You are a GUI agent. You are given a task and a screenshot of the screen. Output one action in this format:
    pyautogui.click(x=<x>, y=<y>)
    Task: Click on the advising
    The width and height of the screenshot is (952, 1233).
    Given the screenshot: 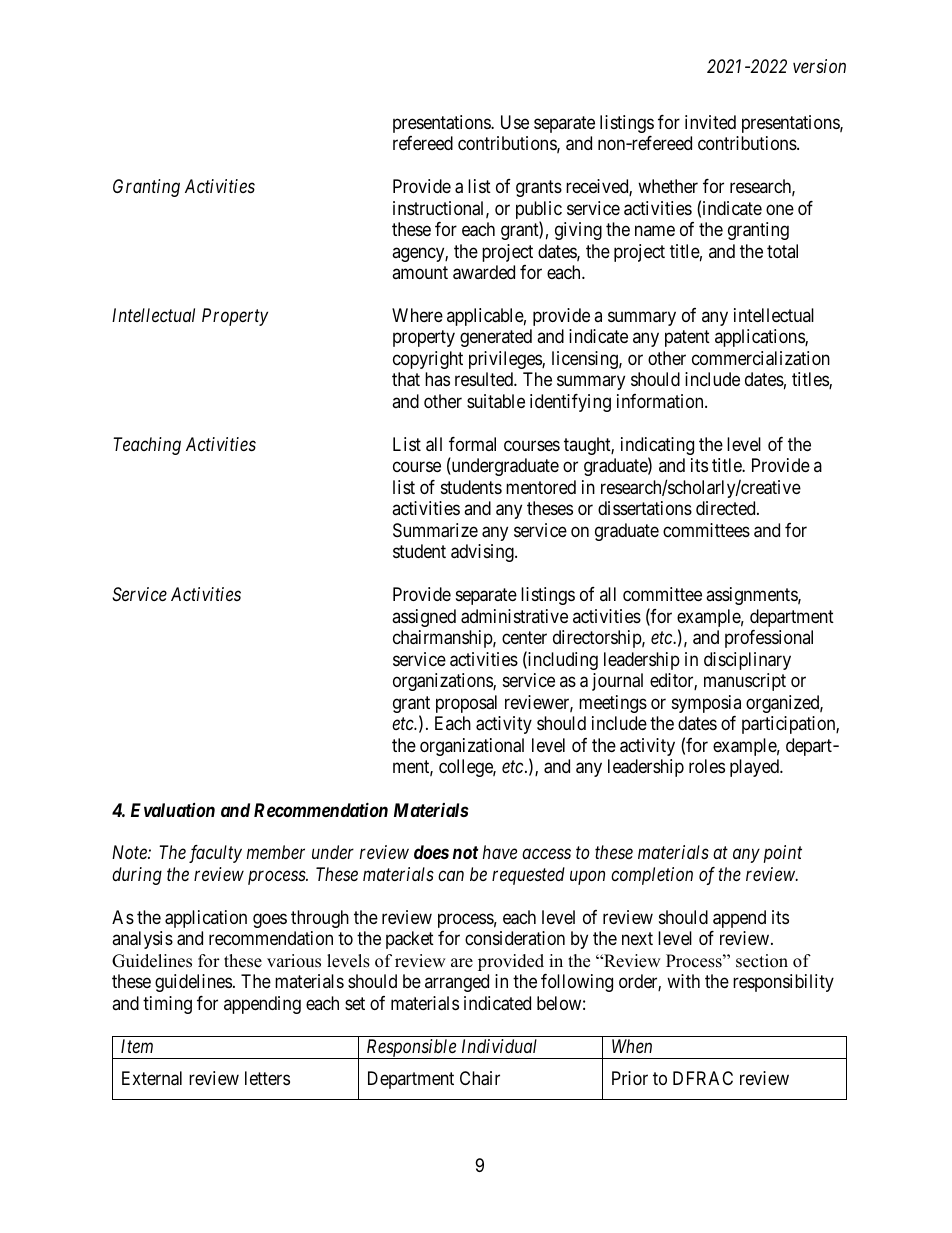 What is the action you would take?
    pyautogui.click(x=483, y=553)
